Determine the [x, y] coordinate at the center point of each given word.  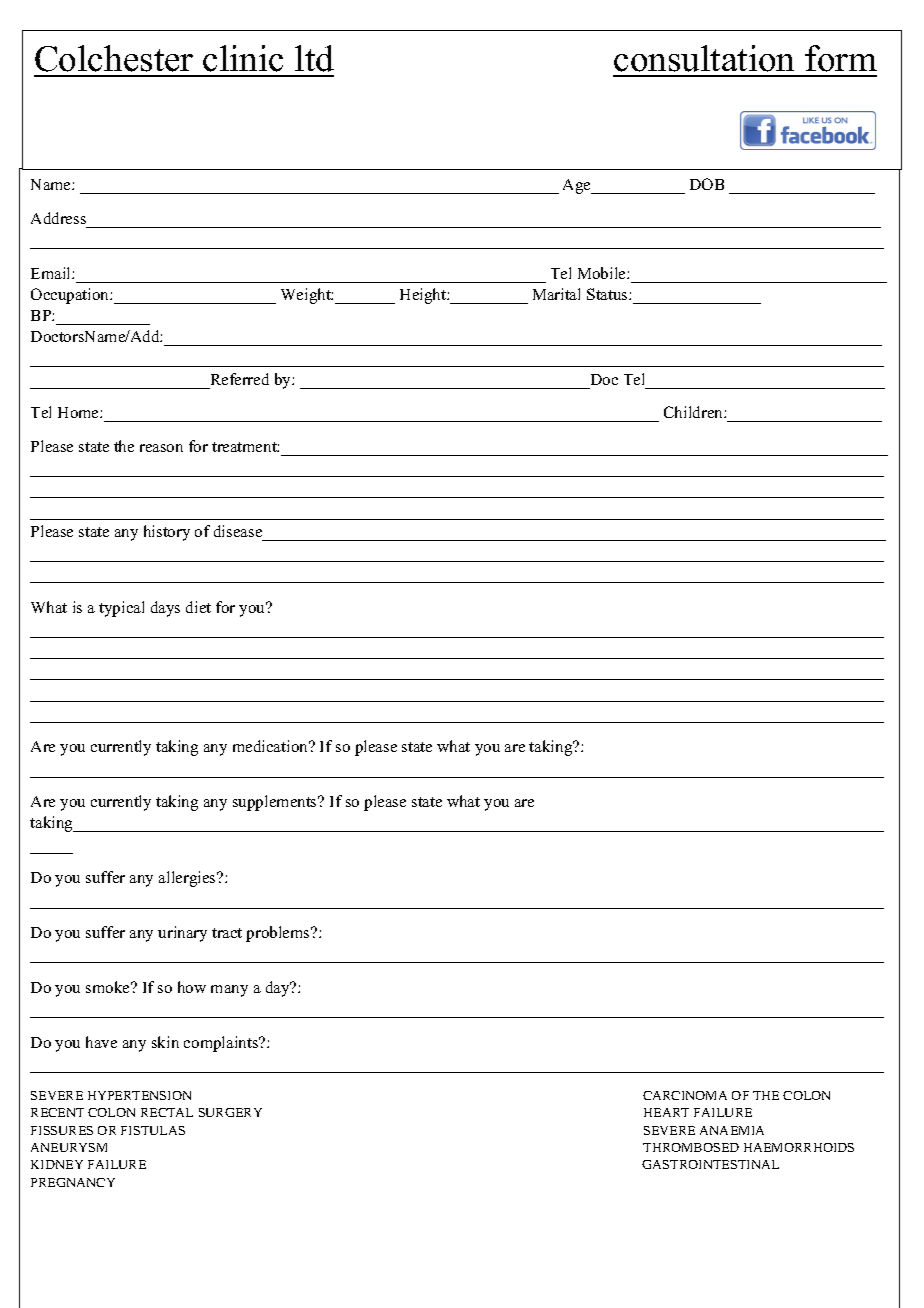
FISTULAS [153, 1130]
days [165, 609]
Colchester [114, 58]
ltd [314, 58]
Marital [556, 294]
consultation [704, 58]
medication [272, 746]
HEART [666, 1112]
